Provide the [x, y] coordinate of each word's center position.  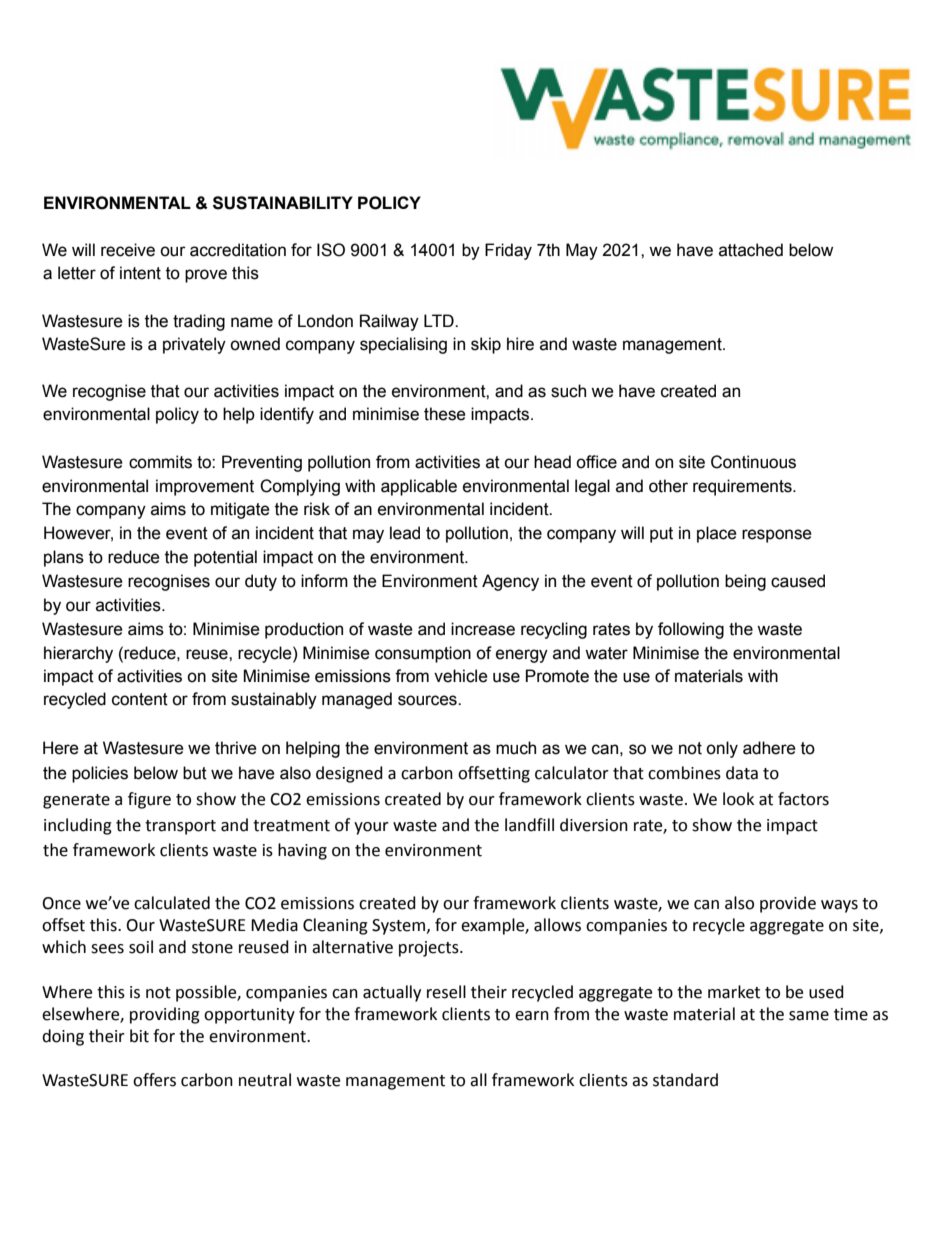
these [445, 414]
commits [160, 462]
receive [128, 250]
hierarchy [78, 654]
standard [685, 1080]
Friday [508, 251]
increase [483, 629]
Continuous [753, 462]
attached [751, 250]
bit [139, 1036]
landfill [529, 825]
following [691, 630]
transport [180, 827]
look [738, 799]
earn [532, 1016]
